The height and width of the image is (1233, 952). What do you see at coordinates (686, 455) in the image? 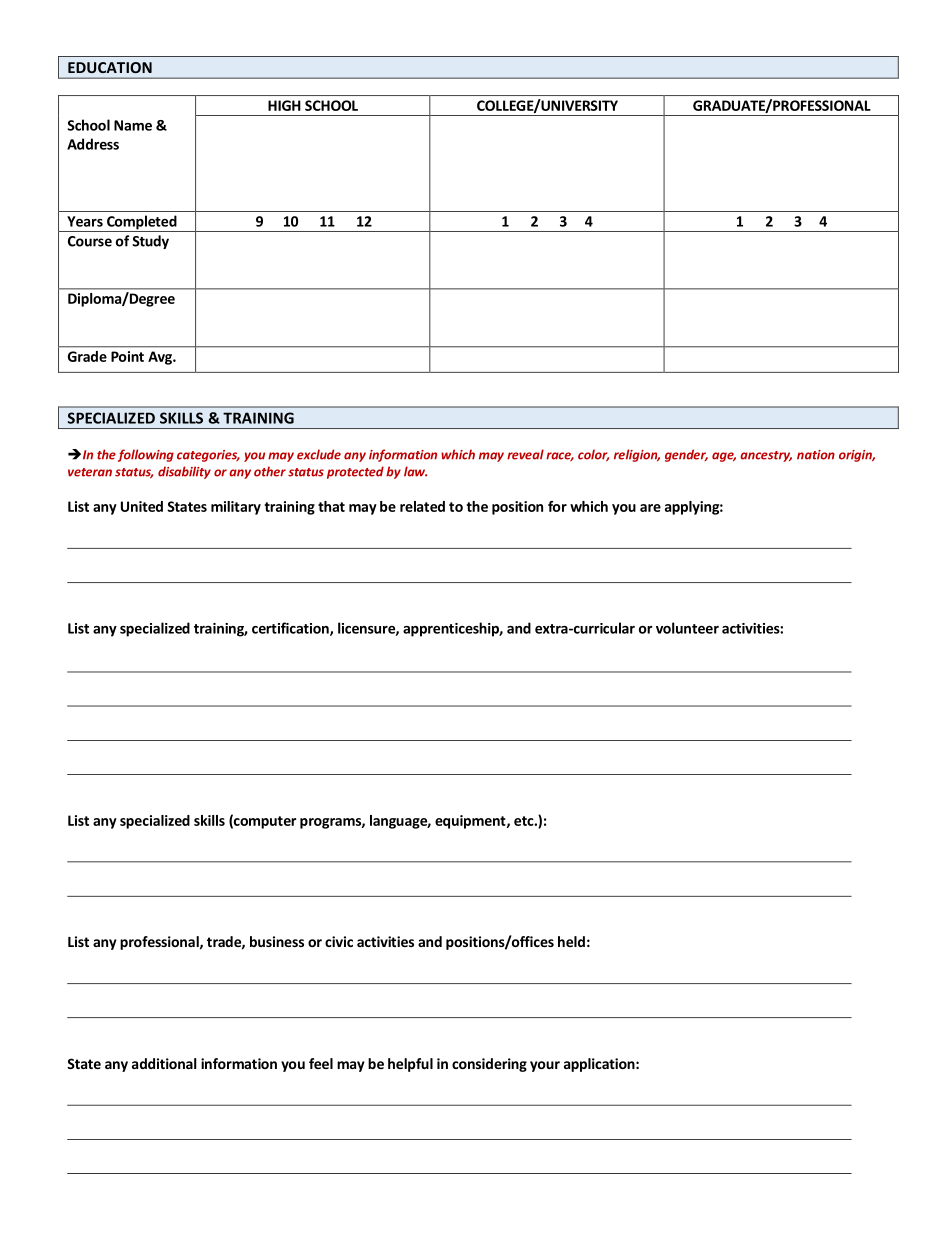
I see `gender` at bounding box center [686, 455].
